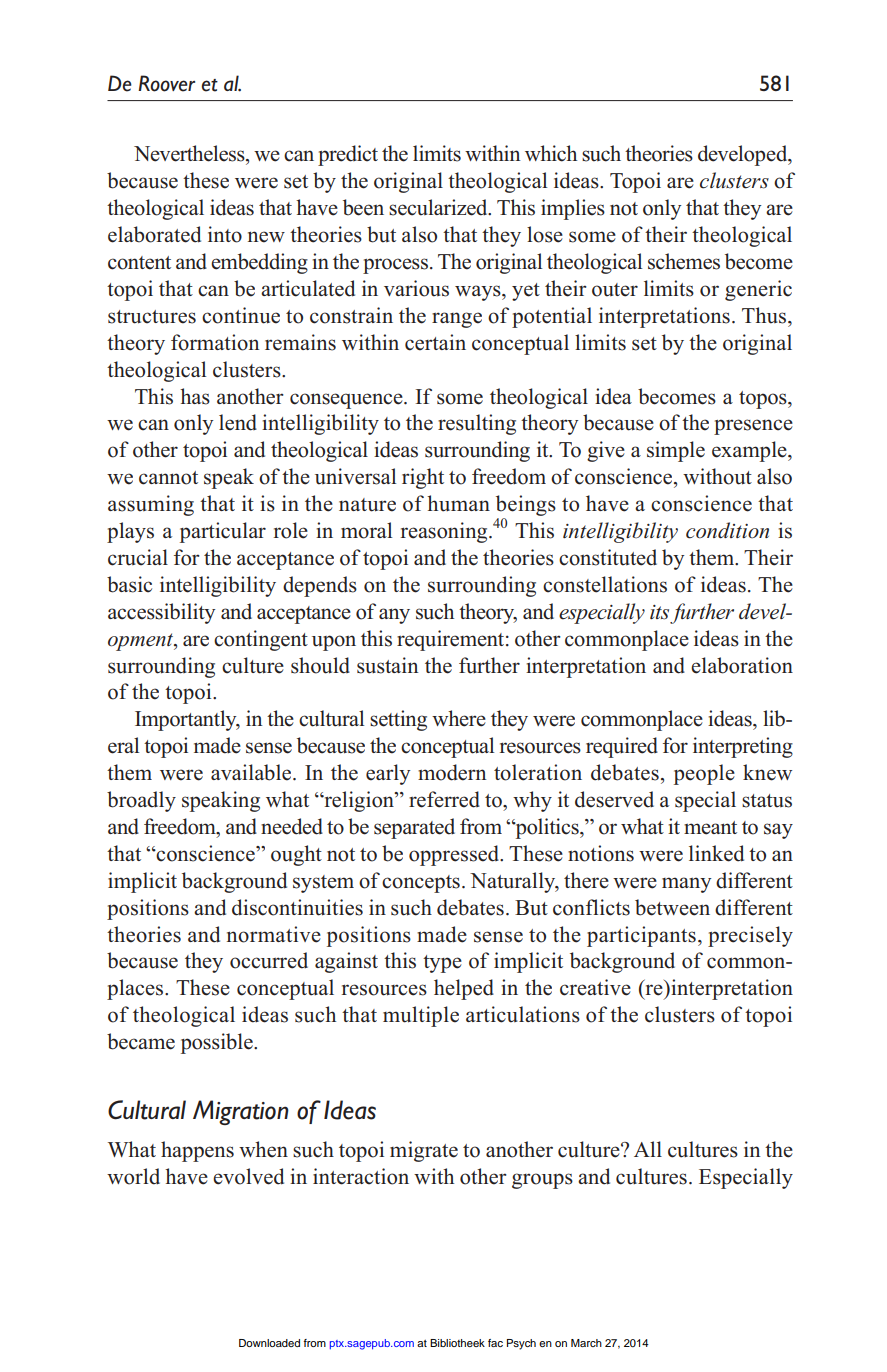 The width and height of the screenshot is (887, 1372). I want to click on secularized, so click(439, 207).
